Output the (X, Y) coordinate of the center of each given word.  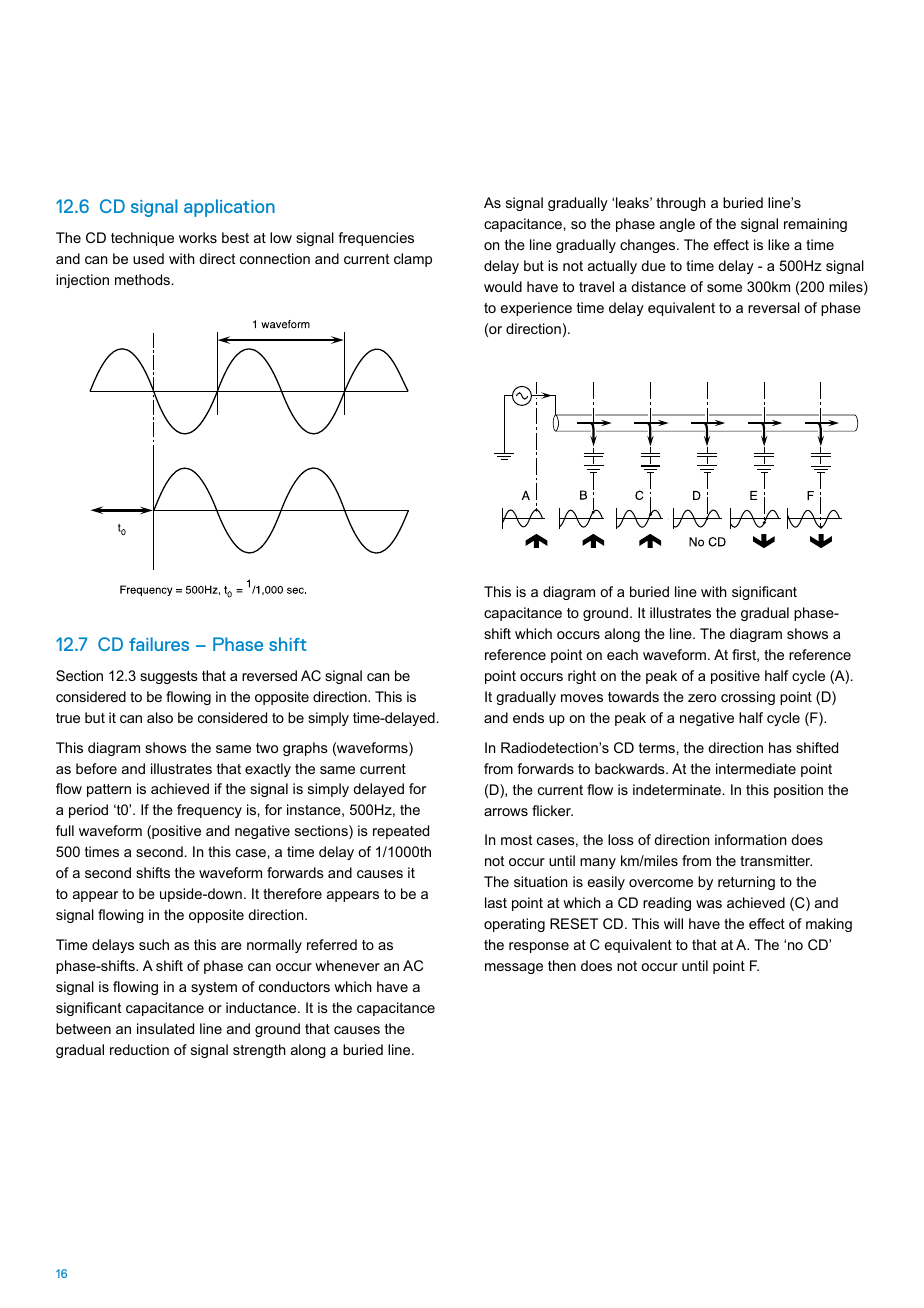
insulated (165, 1028)
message (514, 968)
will (673, 923)
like (779, 244)
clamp (413, 260)
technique (142, 239)
